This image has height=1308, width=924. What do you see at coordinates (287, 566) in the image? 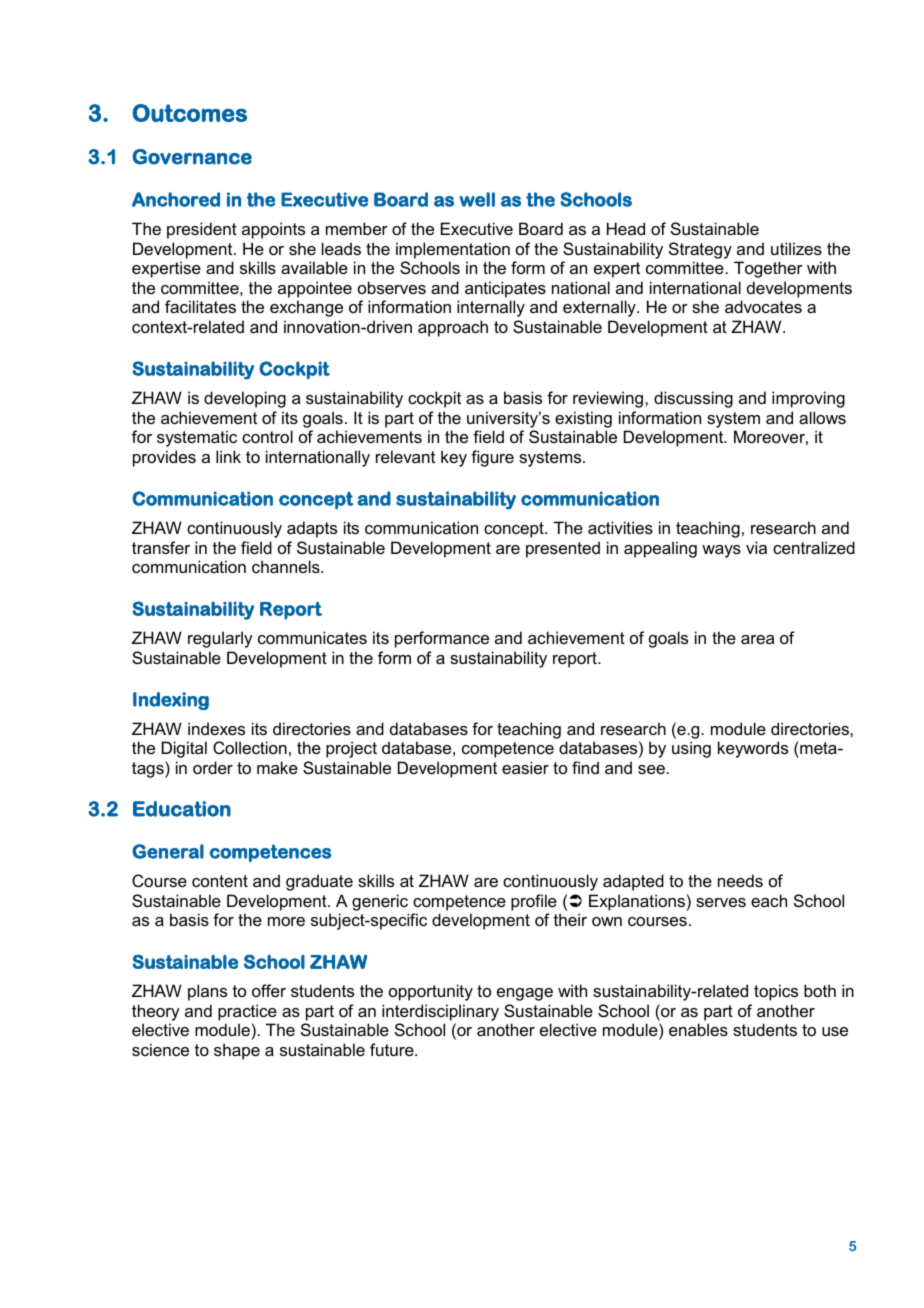
I see `channels` at bounding box center [287, 566].
